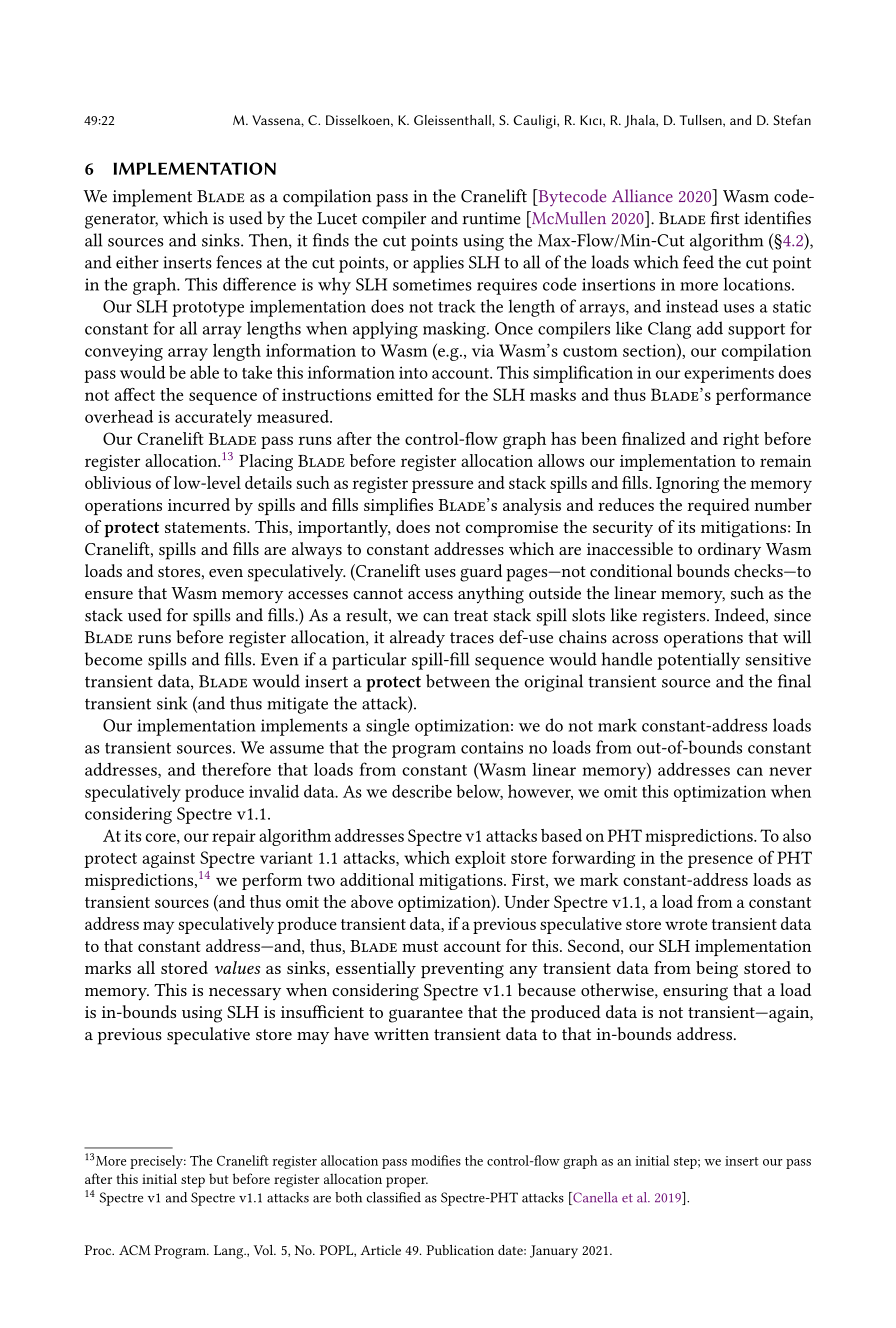  I want to click on either, so click(137, 262).
